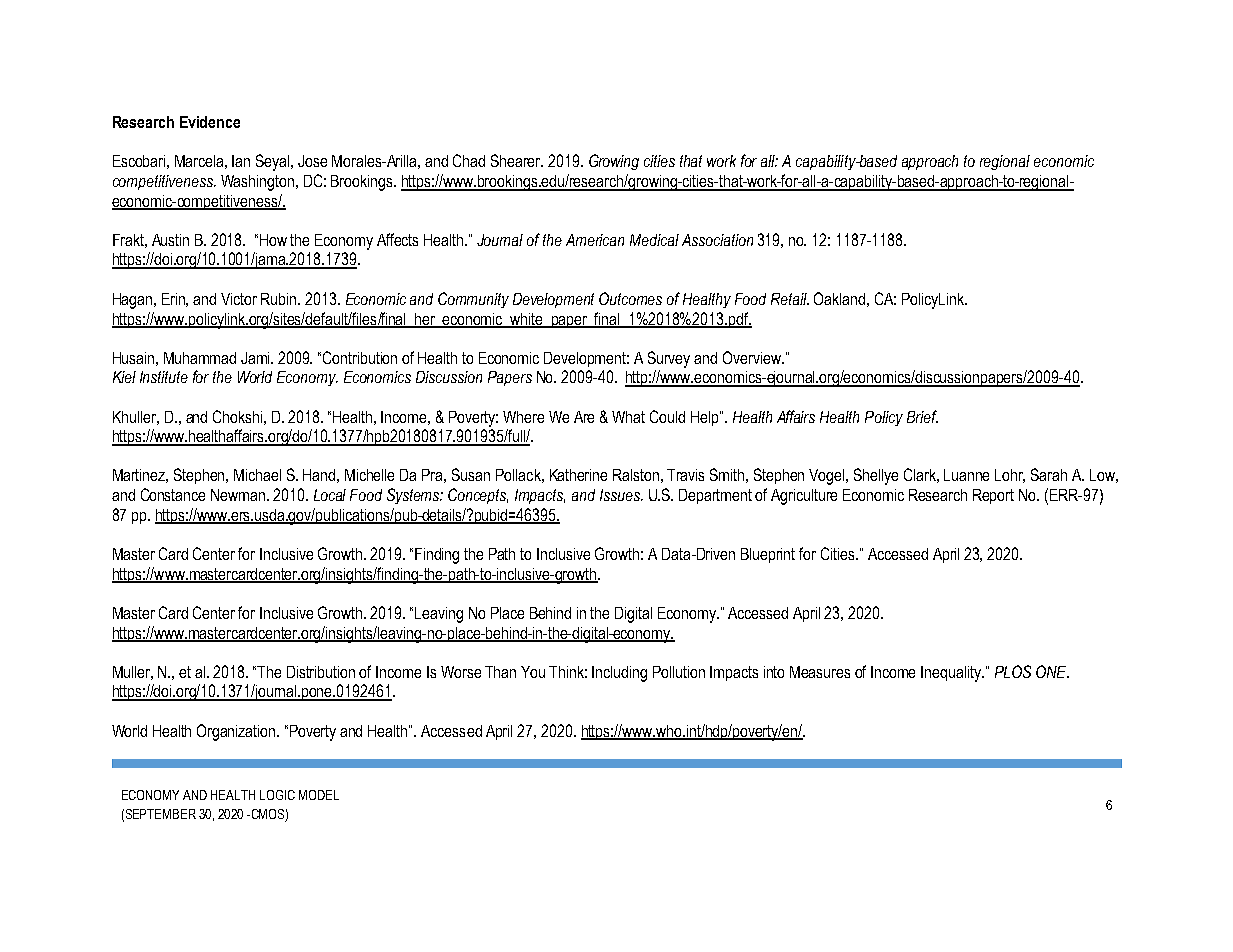 Image resolution: width=1233 pixels, height=952 pixels. What do you see at coordinates (241, 161) in the screenshot?
I see `Ian` at bounding box center [241, 161].
